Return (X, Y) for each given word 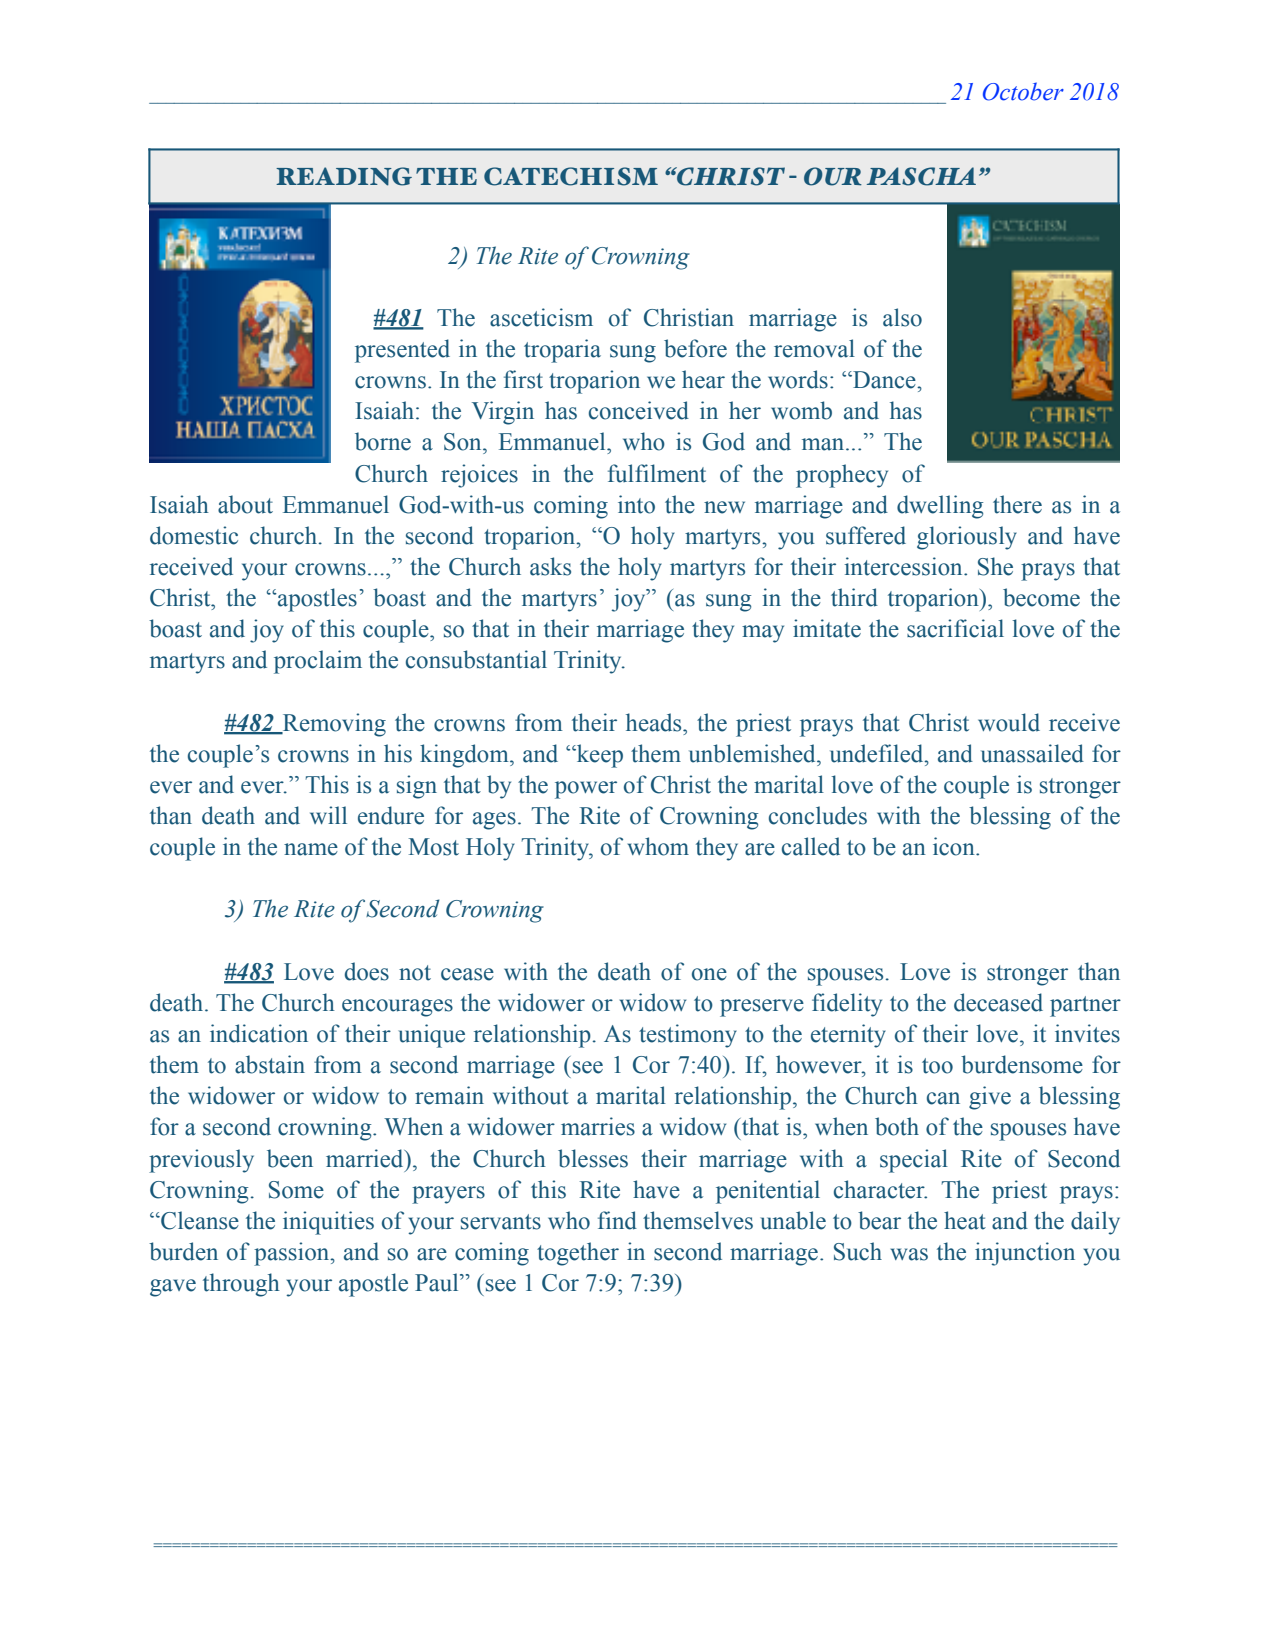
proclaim (318, 662)
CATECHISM (571, 176)
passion (293, 1254)
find (617, 1220)
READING (344, 176)
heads (655, 722)
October (1023, 91)
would (1009, 722)
